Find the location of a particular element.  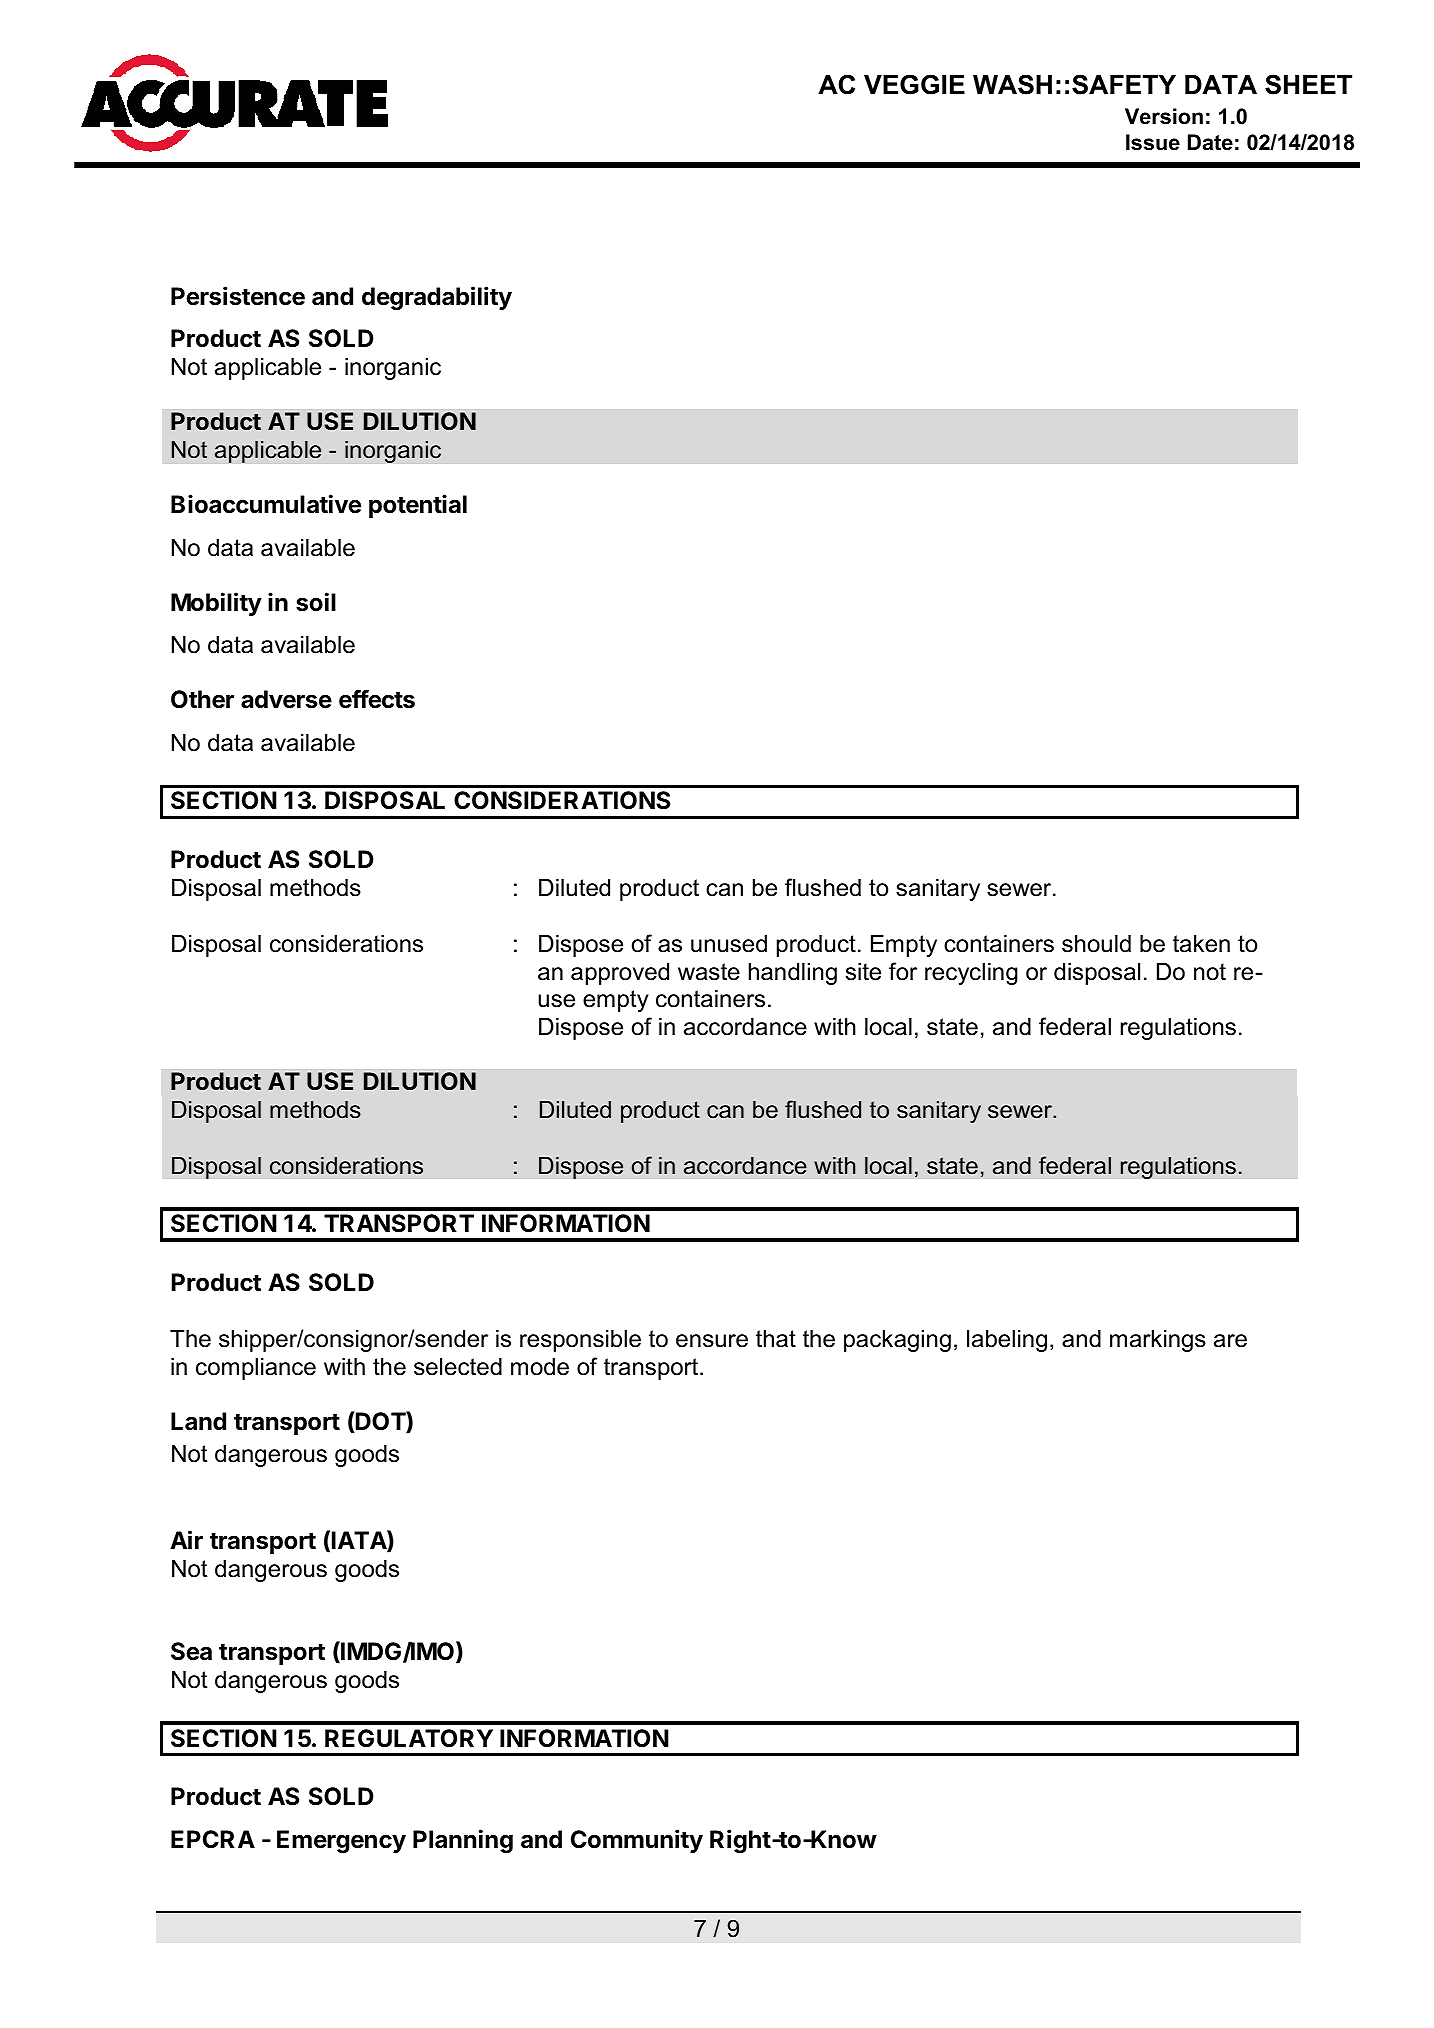

Date is located at coordinates (1210, 142).
